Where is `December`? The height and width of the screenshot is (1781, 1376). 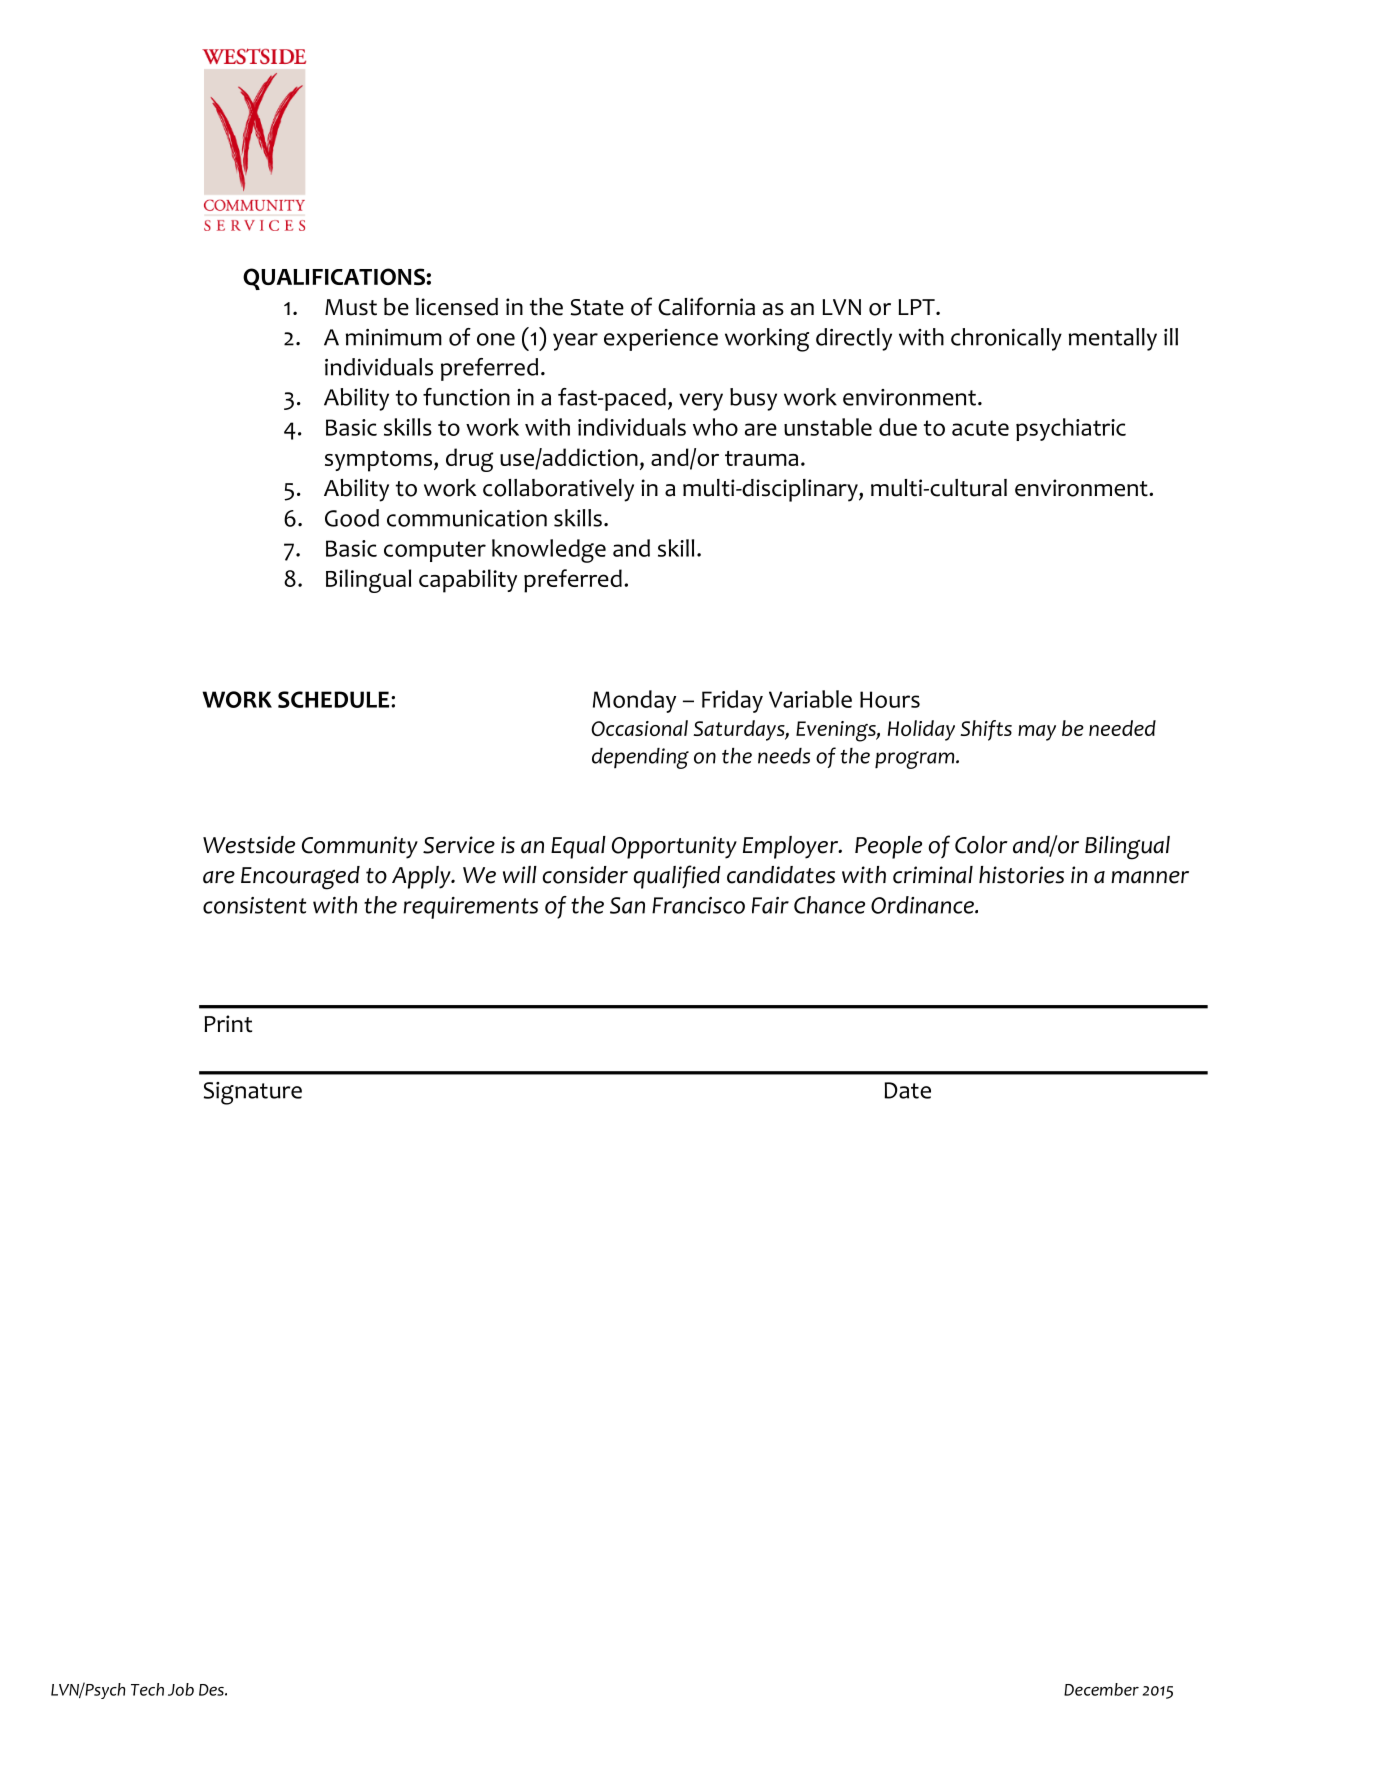 December is located at coordinates (1101, 1689).
